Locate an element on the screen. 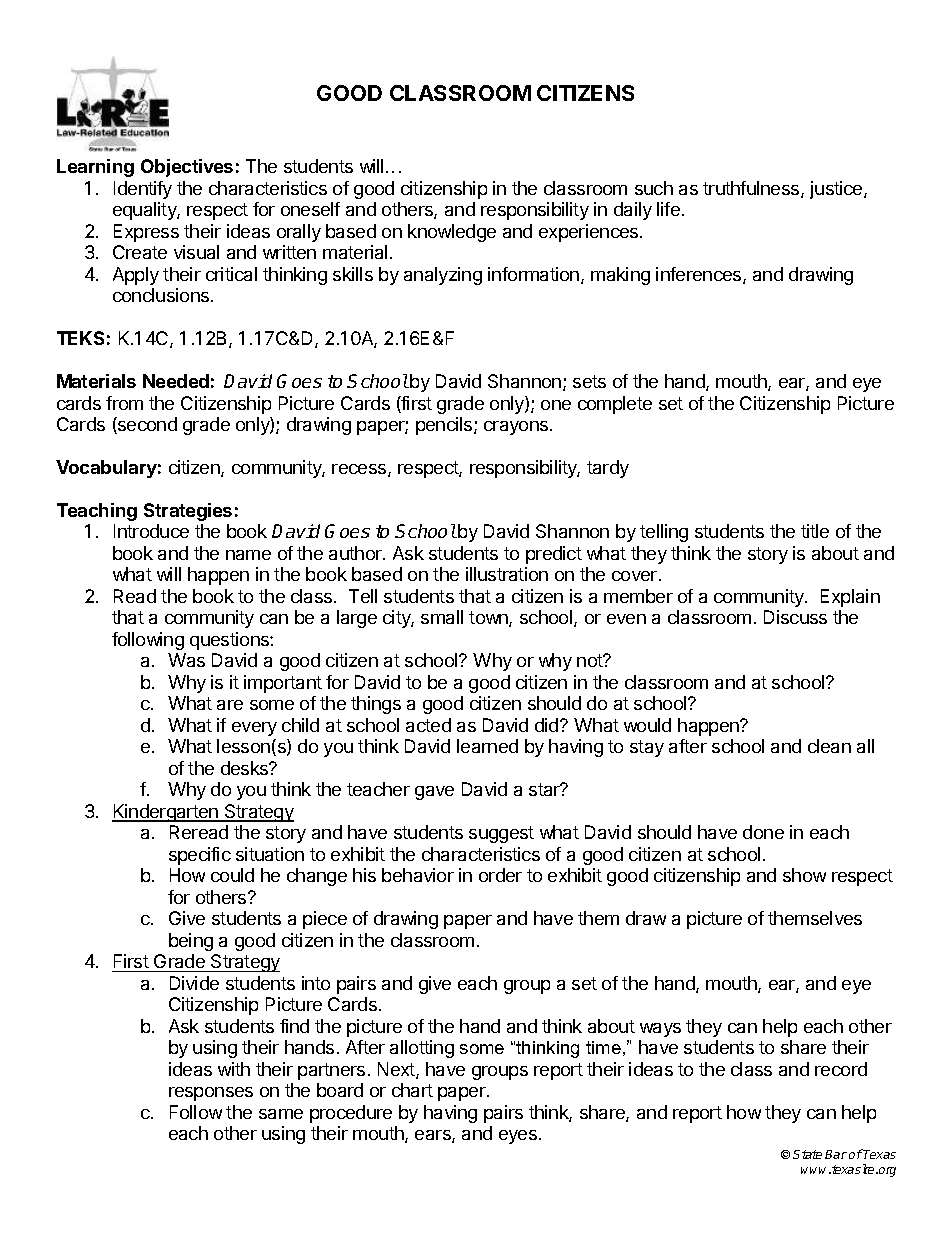  Identify is located at coordinates (143, 190).
